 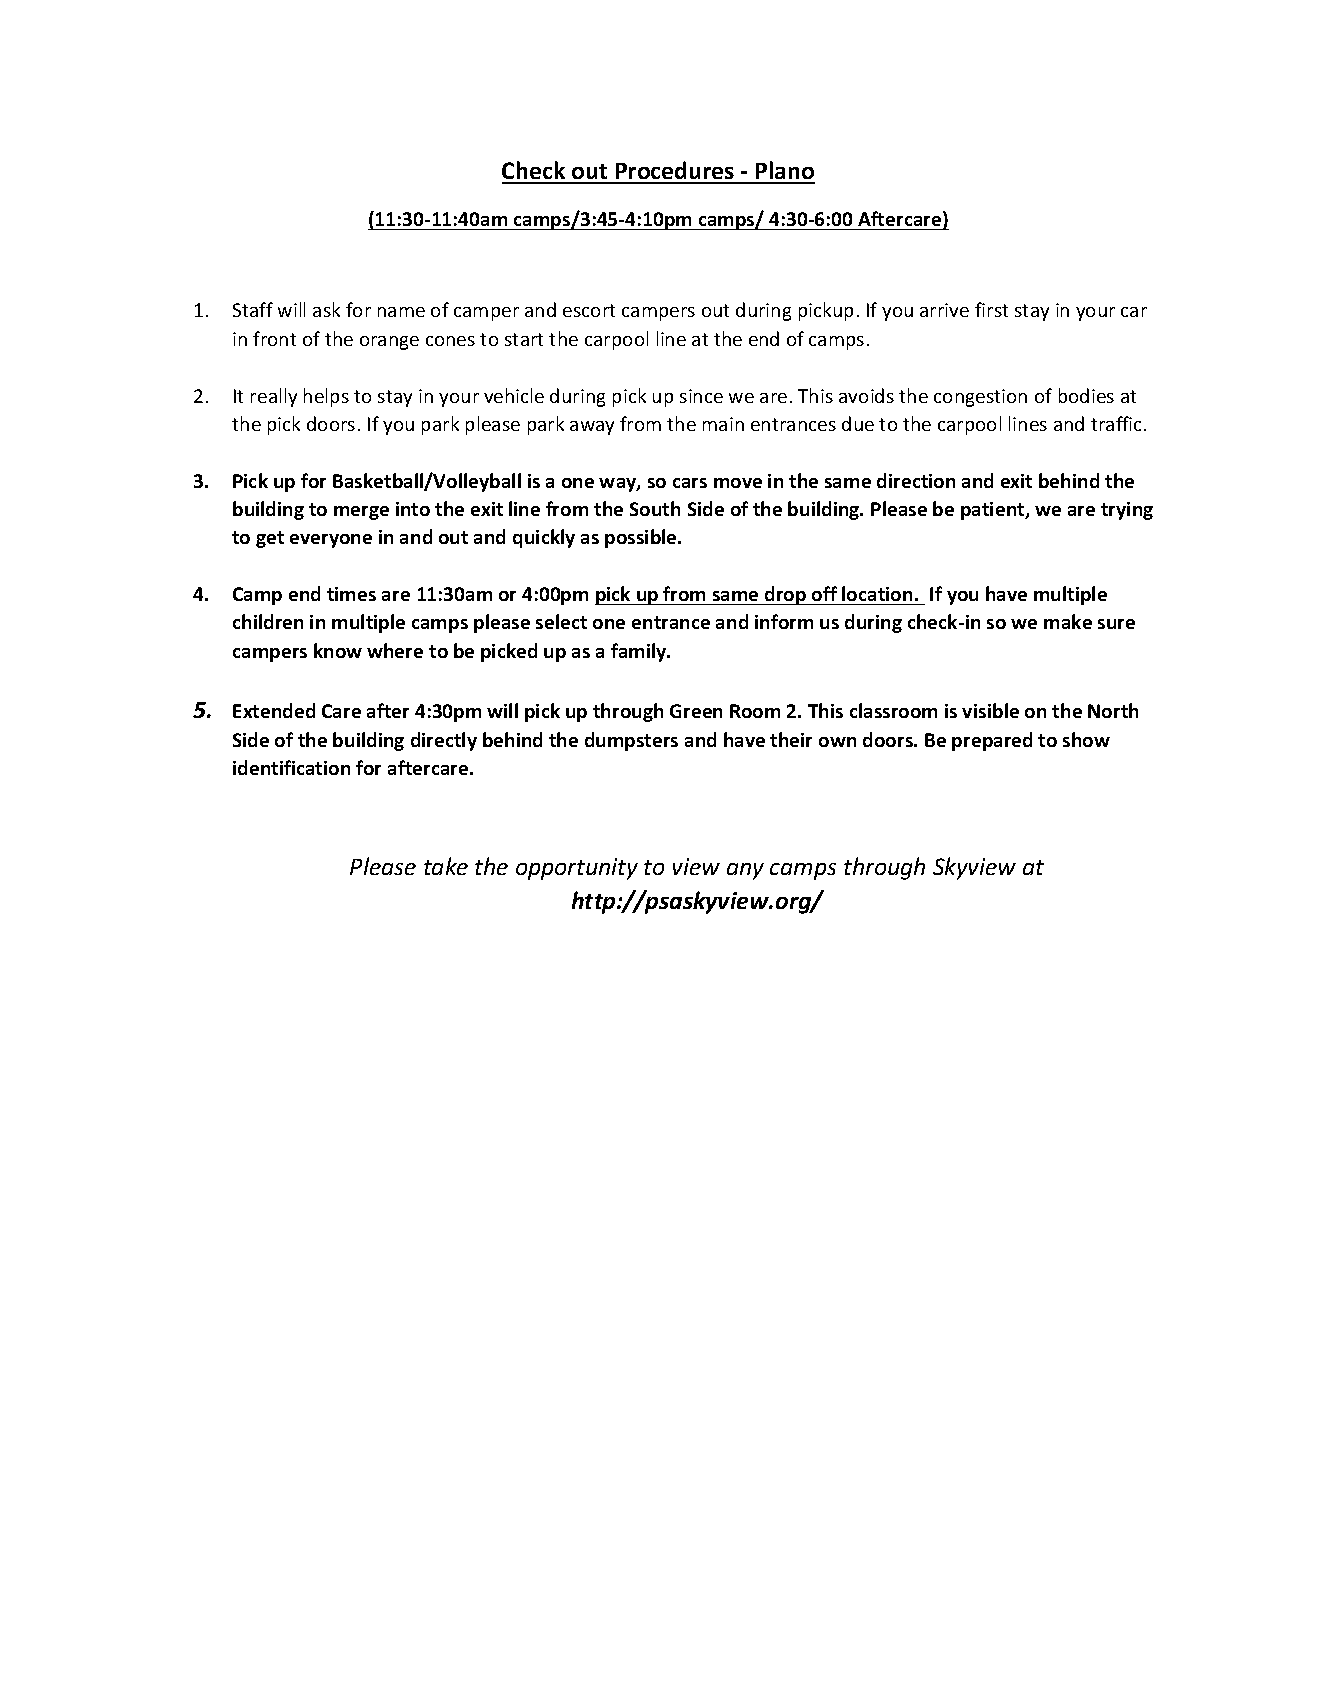 I want to click on make, so click(x=1068, y=621).
